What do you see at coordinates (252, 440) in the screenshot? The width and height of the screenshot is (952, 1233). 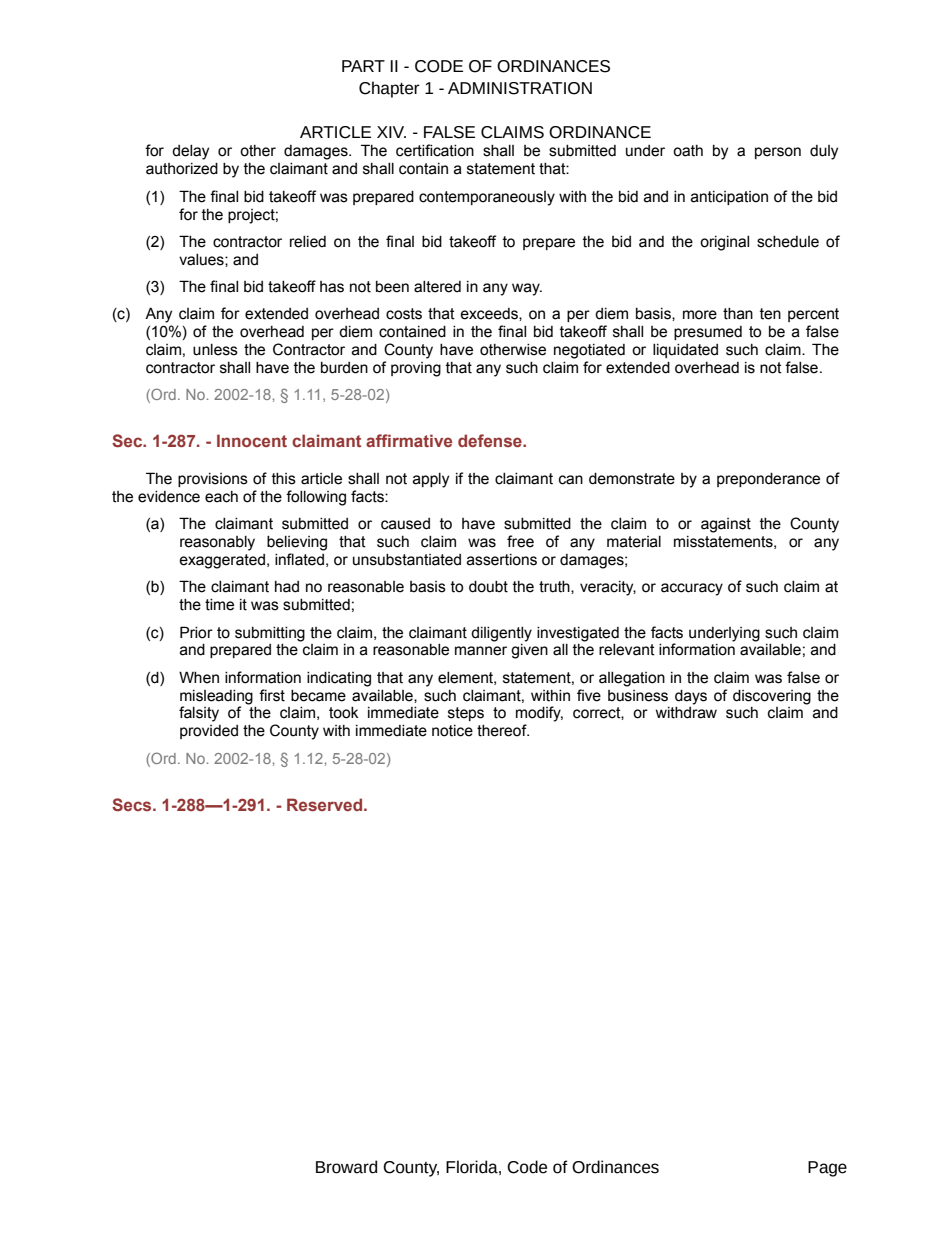 I see `Innocent` at bounding box center [252, 440].
